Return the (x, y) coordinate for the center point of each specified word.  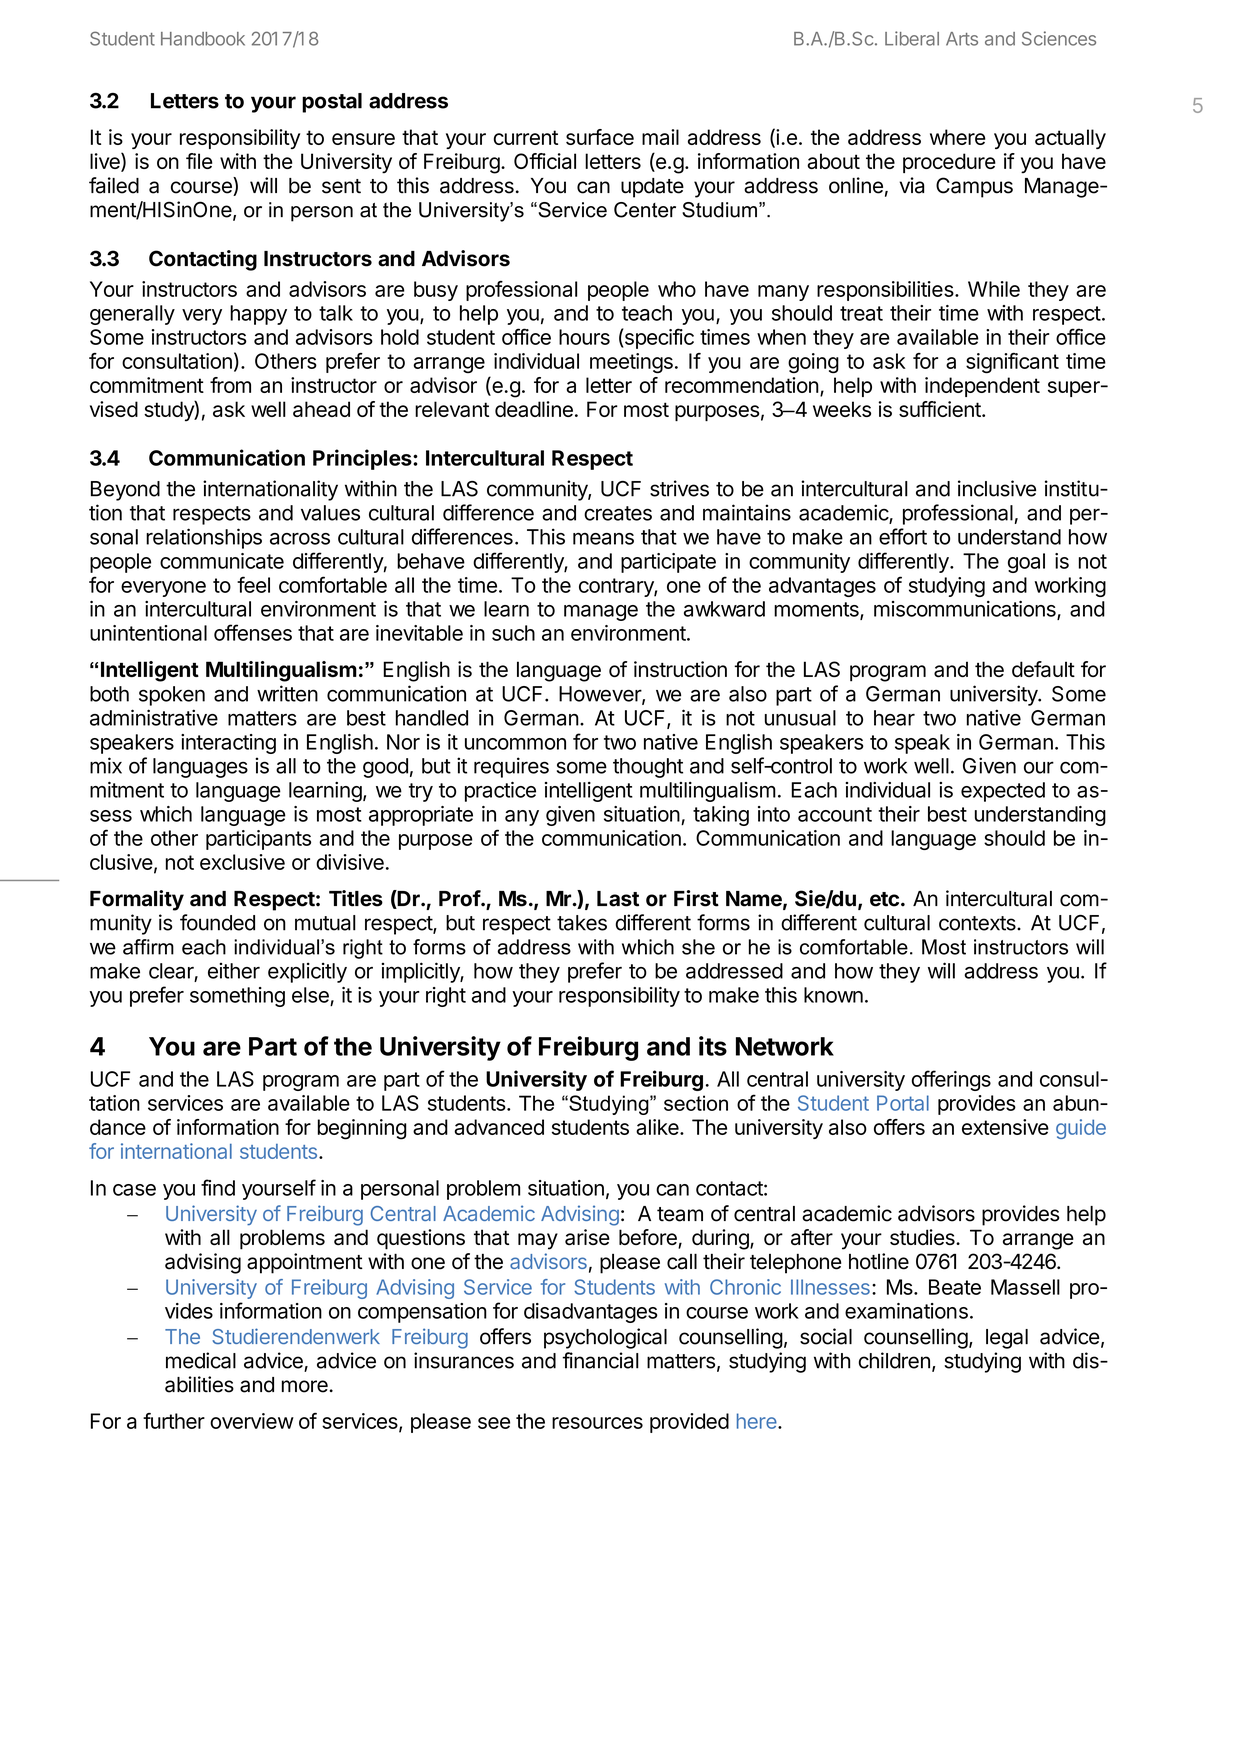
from (230, 385)
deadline (534, 409)
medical (201, 1360)
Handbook (203, 39)
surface (600, 137)
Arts (962, 39)
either (234, 971)
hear (894, 718)
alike (658, 1127)
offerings (951, 1080)
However (601, 695)
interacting (228, 744)
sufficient (941, 409)
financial (600, 1360)
